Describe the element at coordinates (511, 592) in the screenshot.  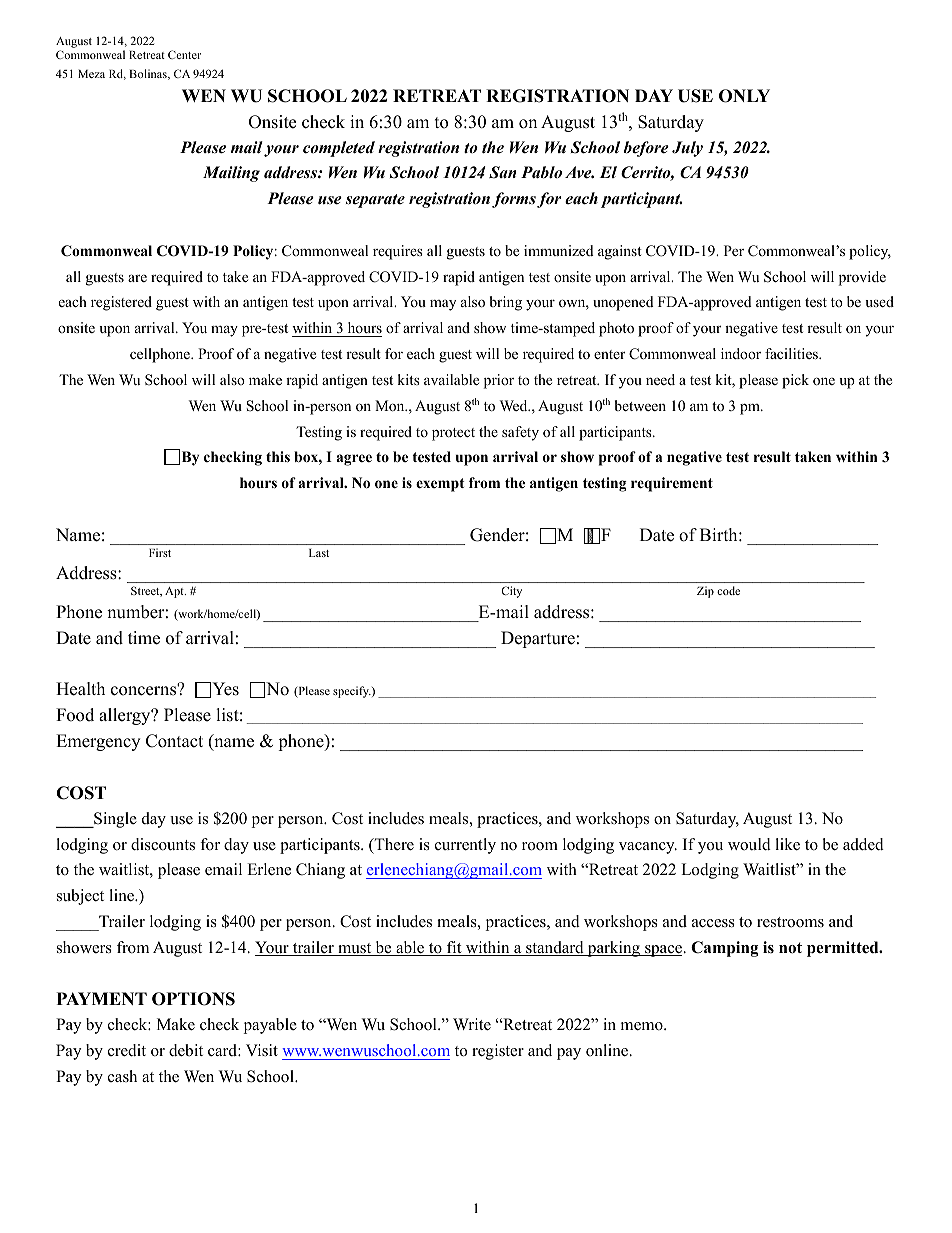
I see `City` at that location.
